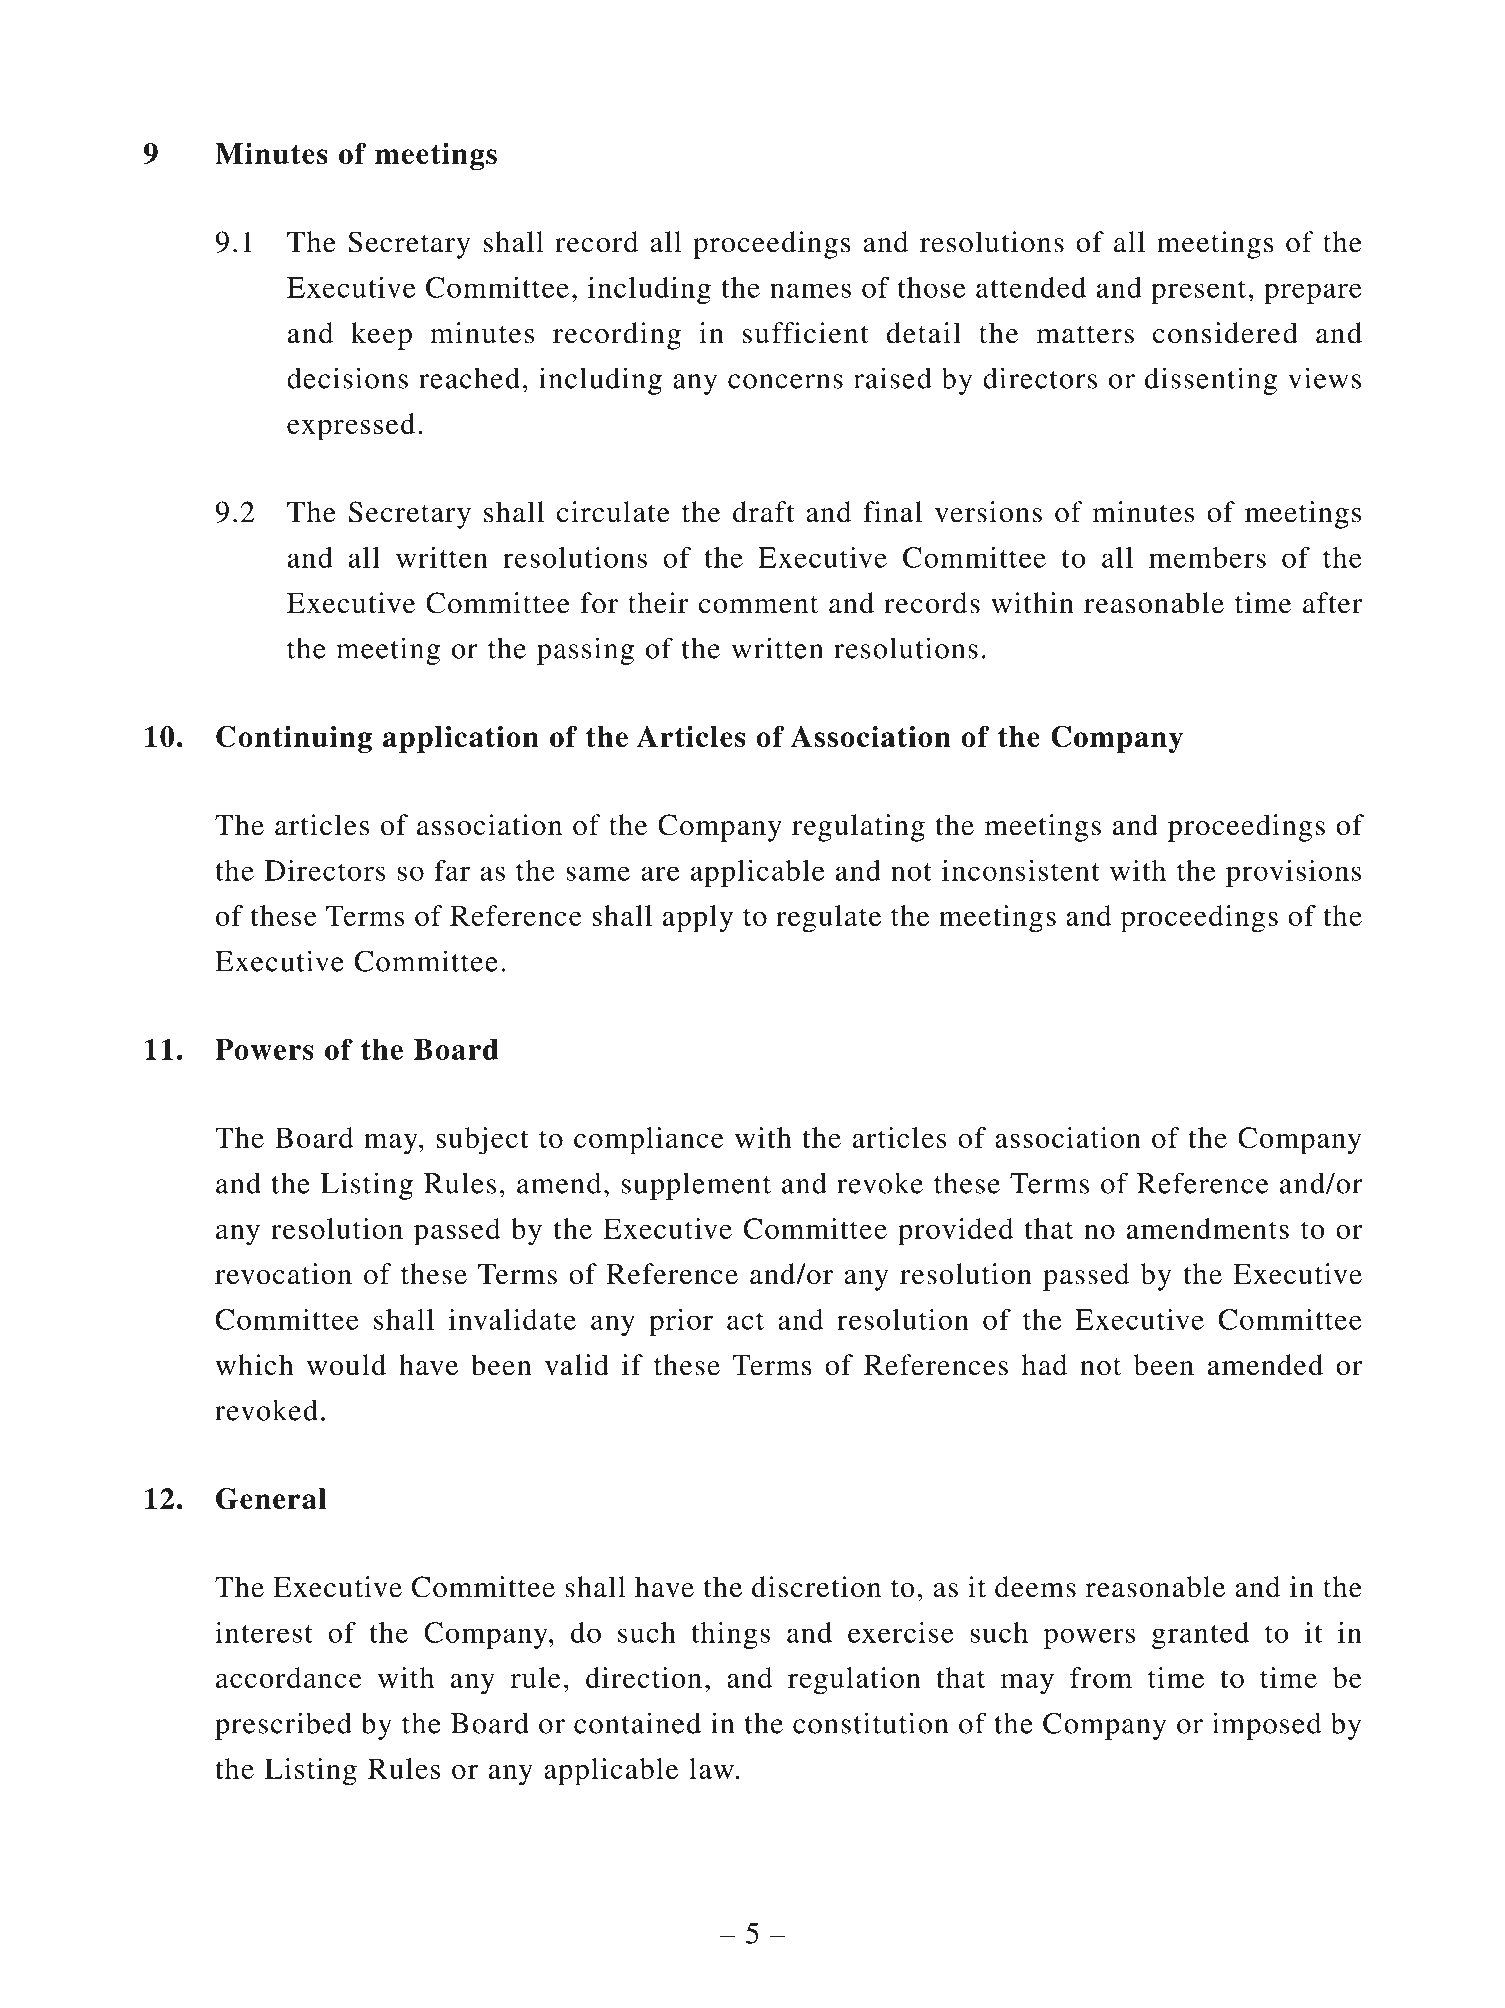 Image resolution: width=1505 pixels, height=2008 pixels. I want to click on had, so click(1045, 1365).
